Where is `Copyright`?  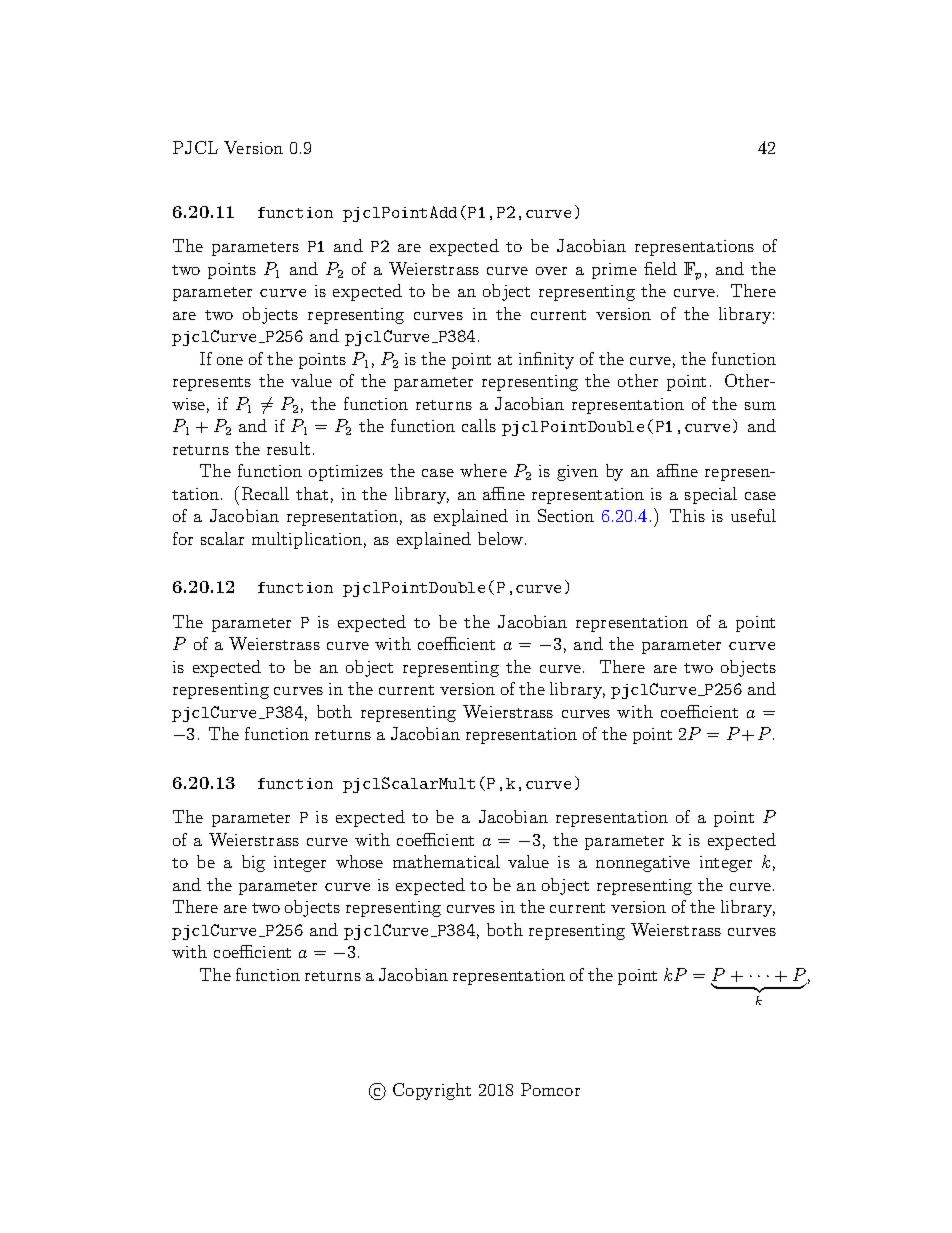
Copyright is located at coordinates (432, 1091).
